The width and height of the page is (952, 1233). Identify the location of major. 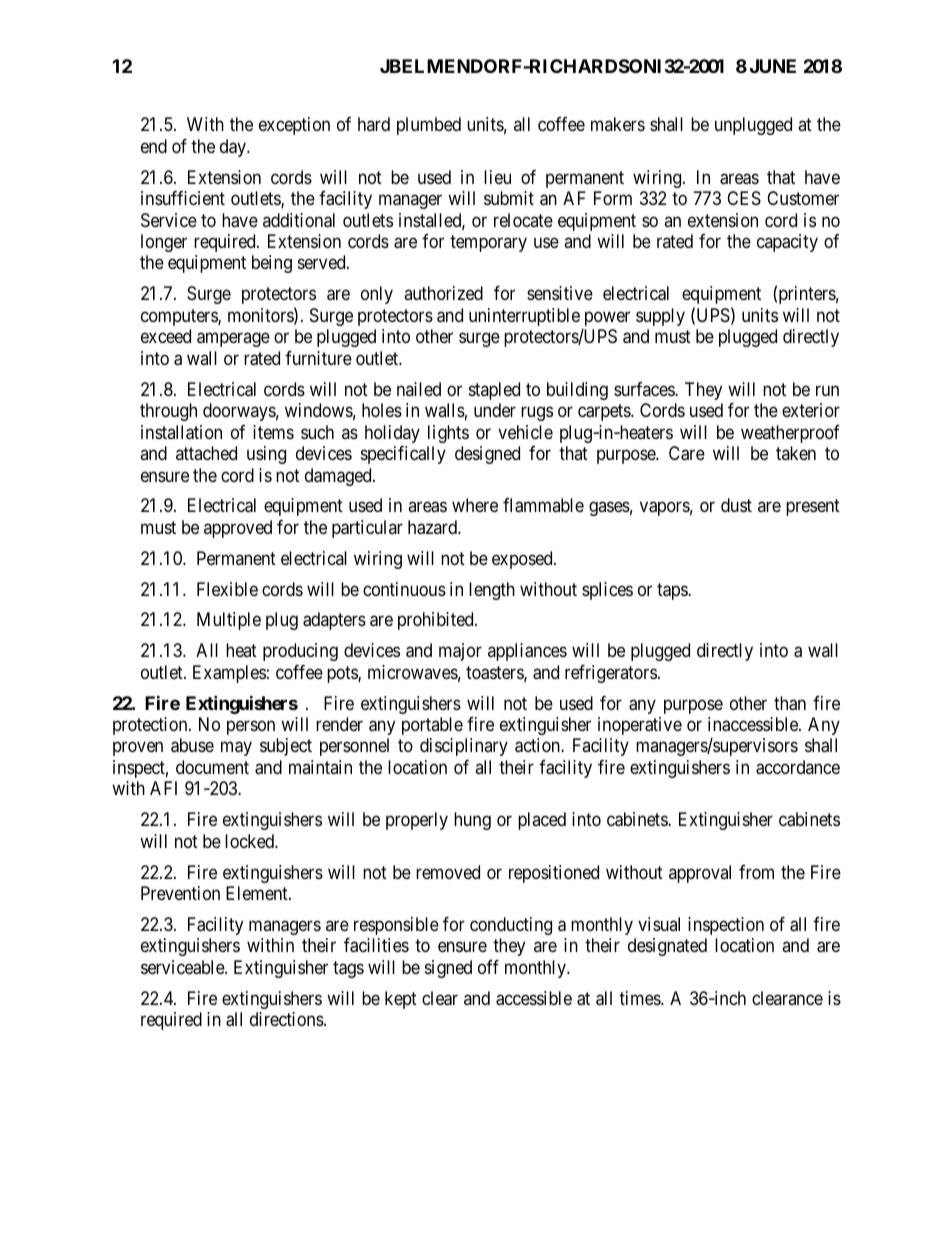
(460, 652).
